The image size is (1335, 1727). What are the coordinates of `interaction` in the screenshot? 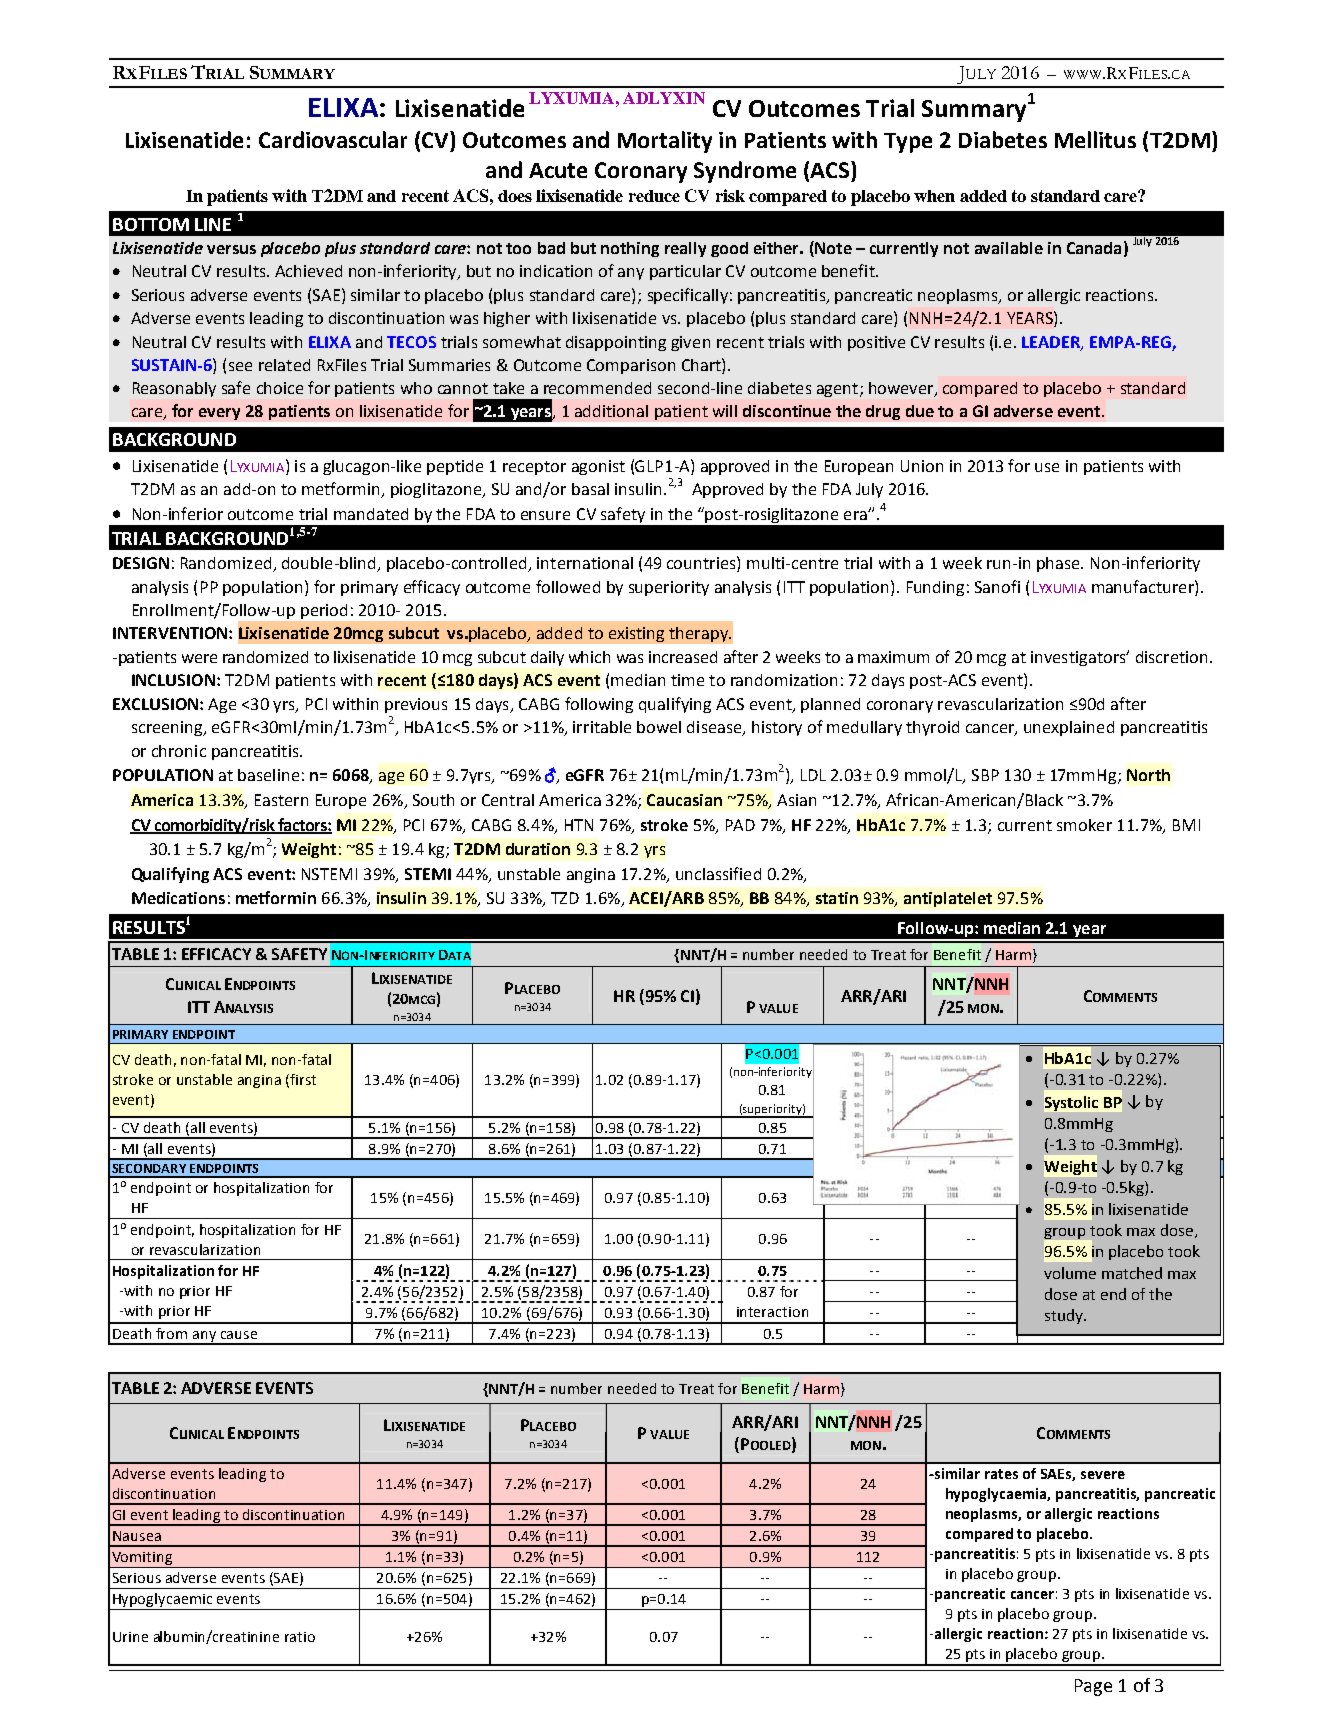 It's located at (772, 1312).
